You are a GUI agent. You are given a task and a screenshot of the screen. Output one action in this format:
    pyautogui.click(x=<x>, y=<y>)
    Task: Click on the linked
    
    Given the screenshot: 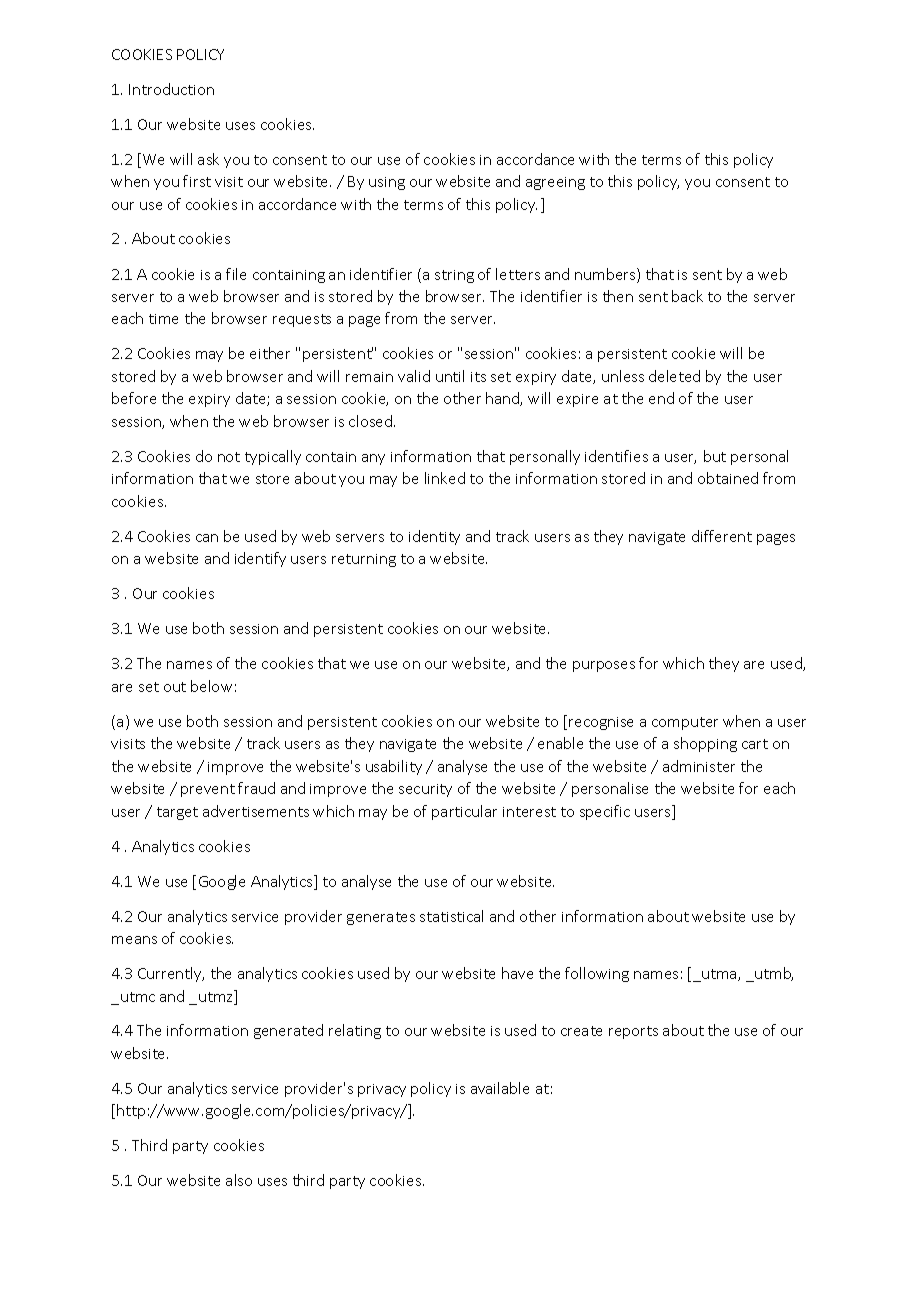 What is the action you would take?
    pyautogui.click(x=445, y=478)
